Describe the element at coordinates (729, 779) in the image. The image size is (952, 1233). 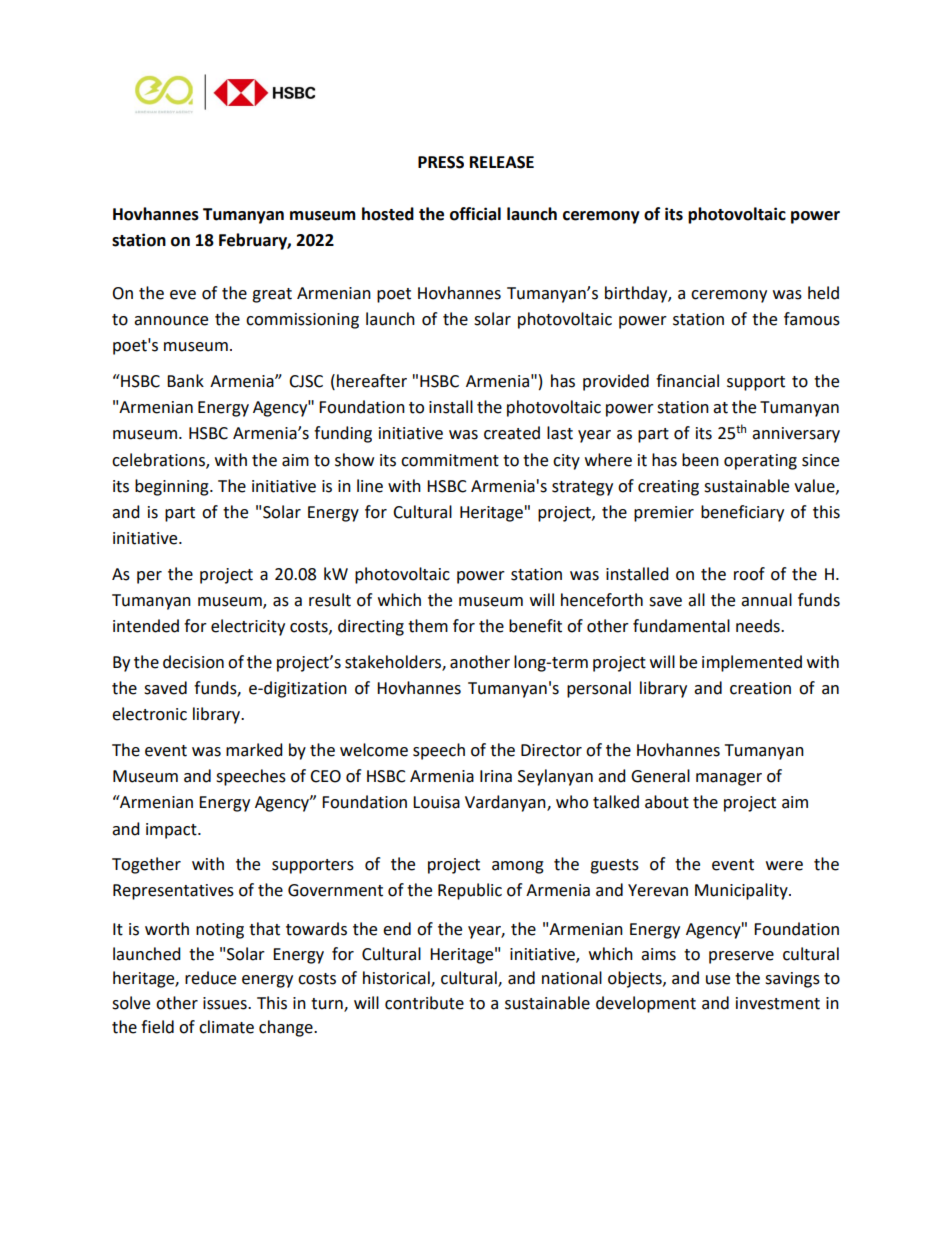
I see `manager` at that location.
